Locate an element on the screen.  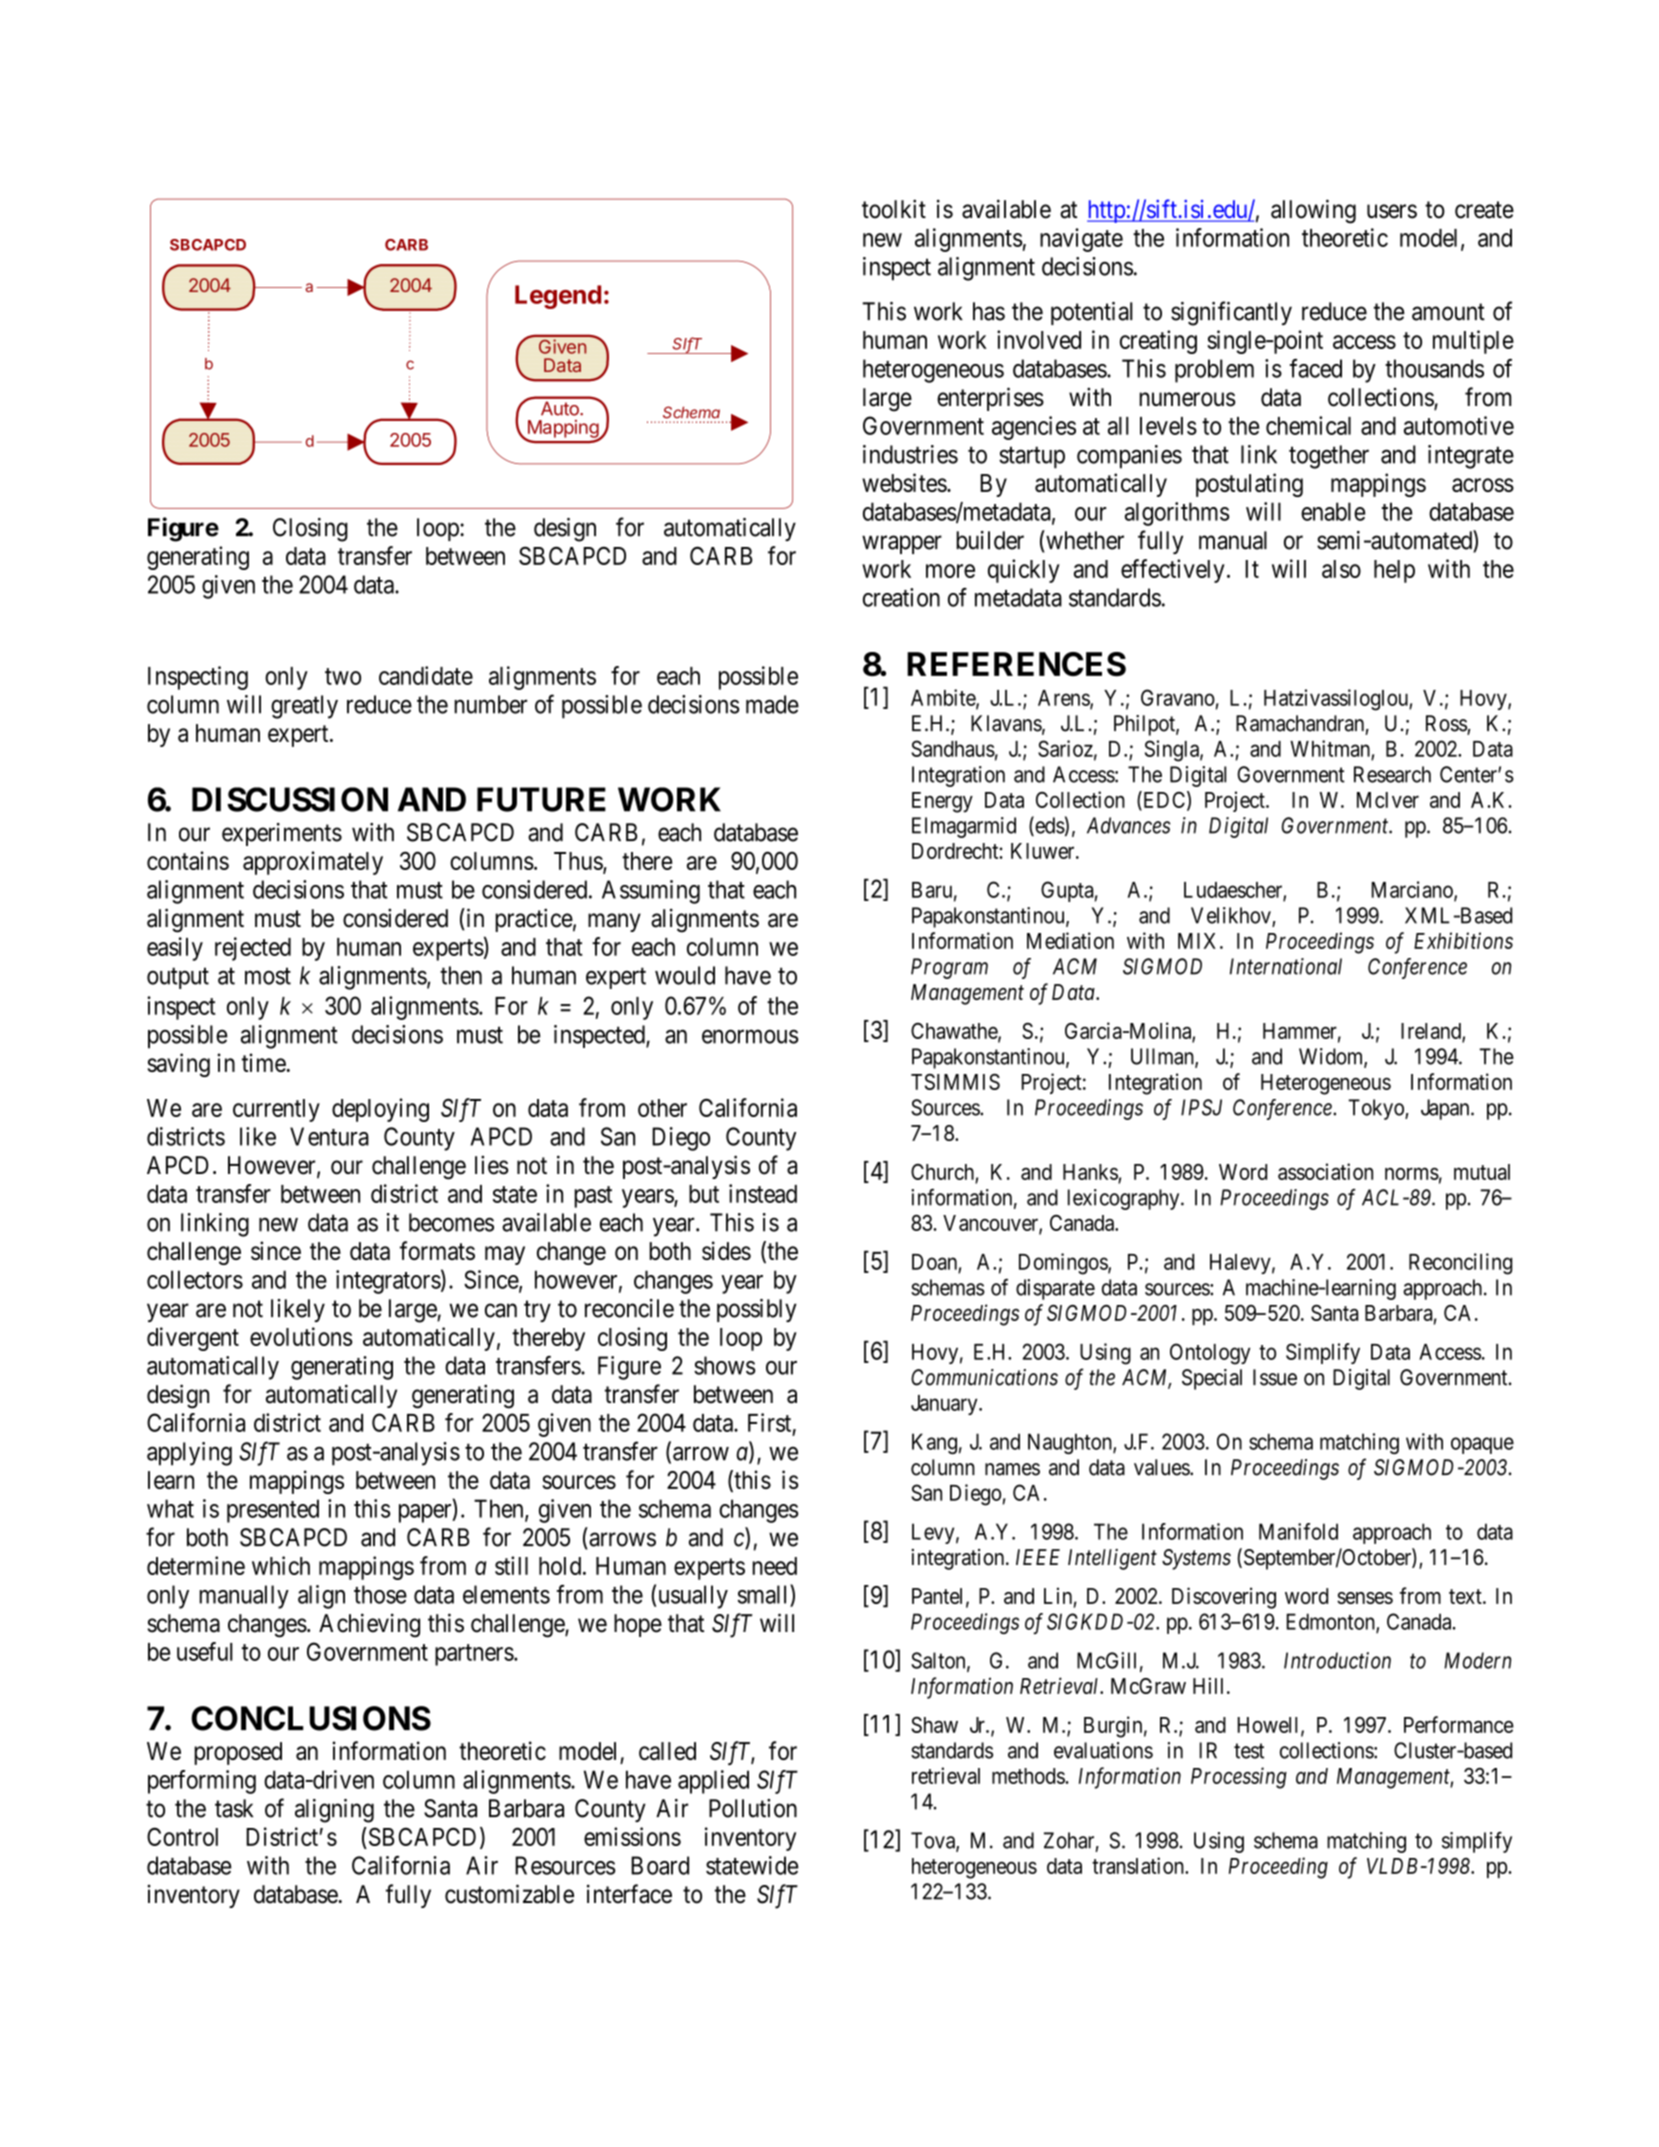
Processing is located at coordinates (1239, 1778).
